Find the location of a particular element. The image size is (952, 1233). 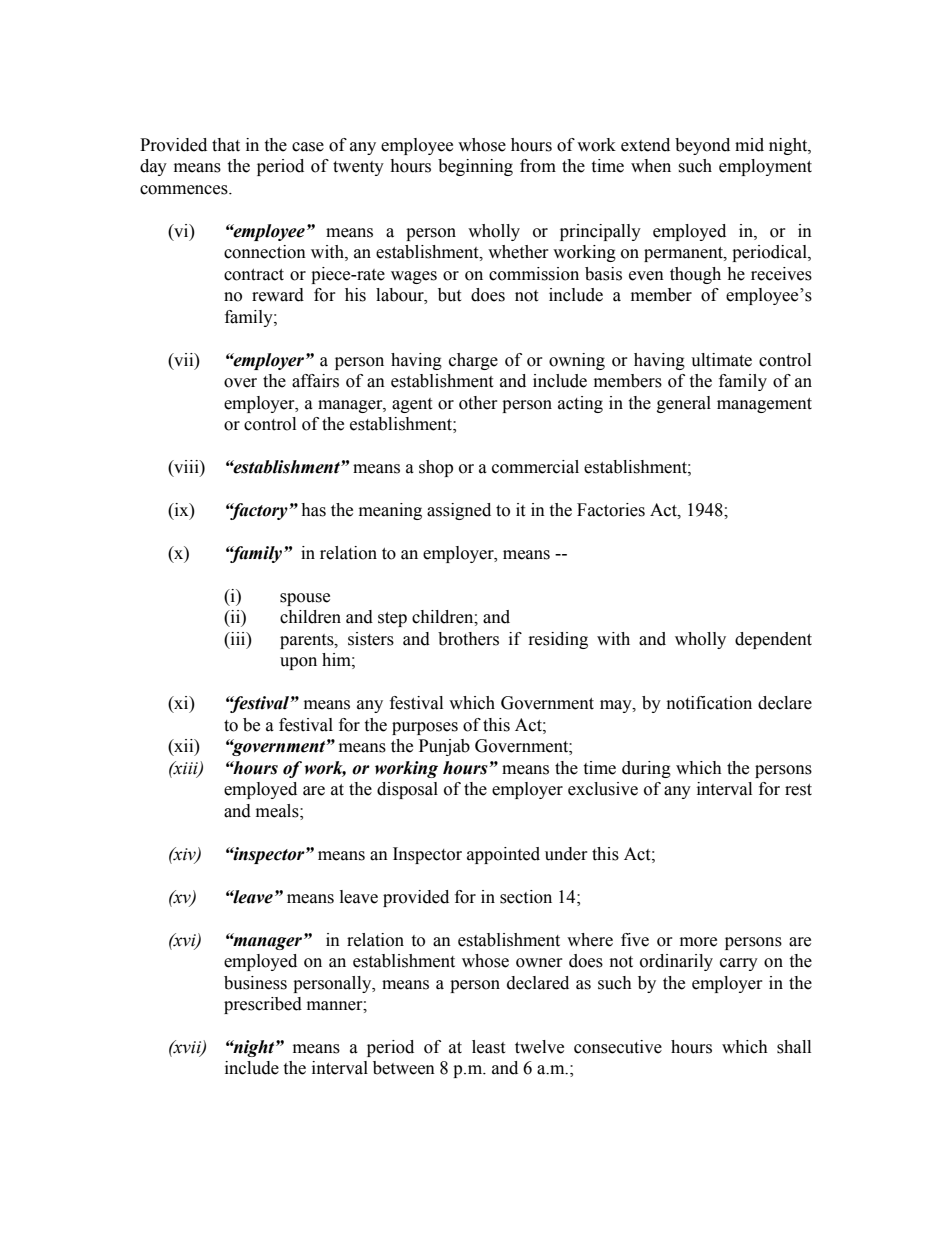

has is located at coordinates (313, 510).
